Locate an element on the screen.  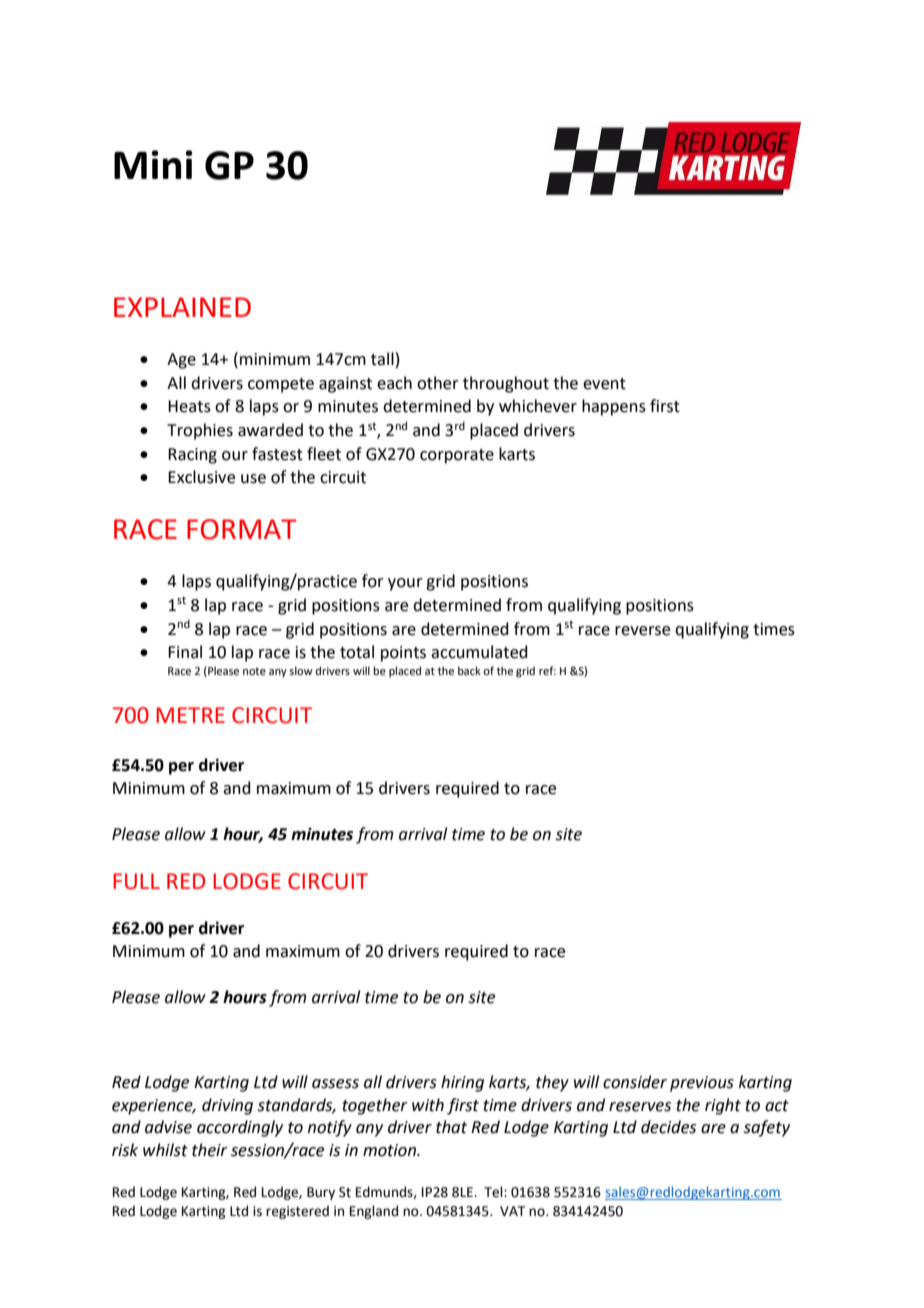
METRE is located at coordinates (190, 715).
